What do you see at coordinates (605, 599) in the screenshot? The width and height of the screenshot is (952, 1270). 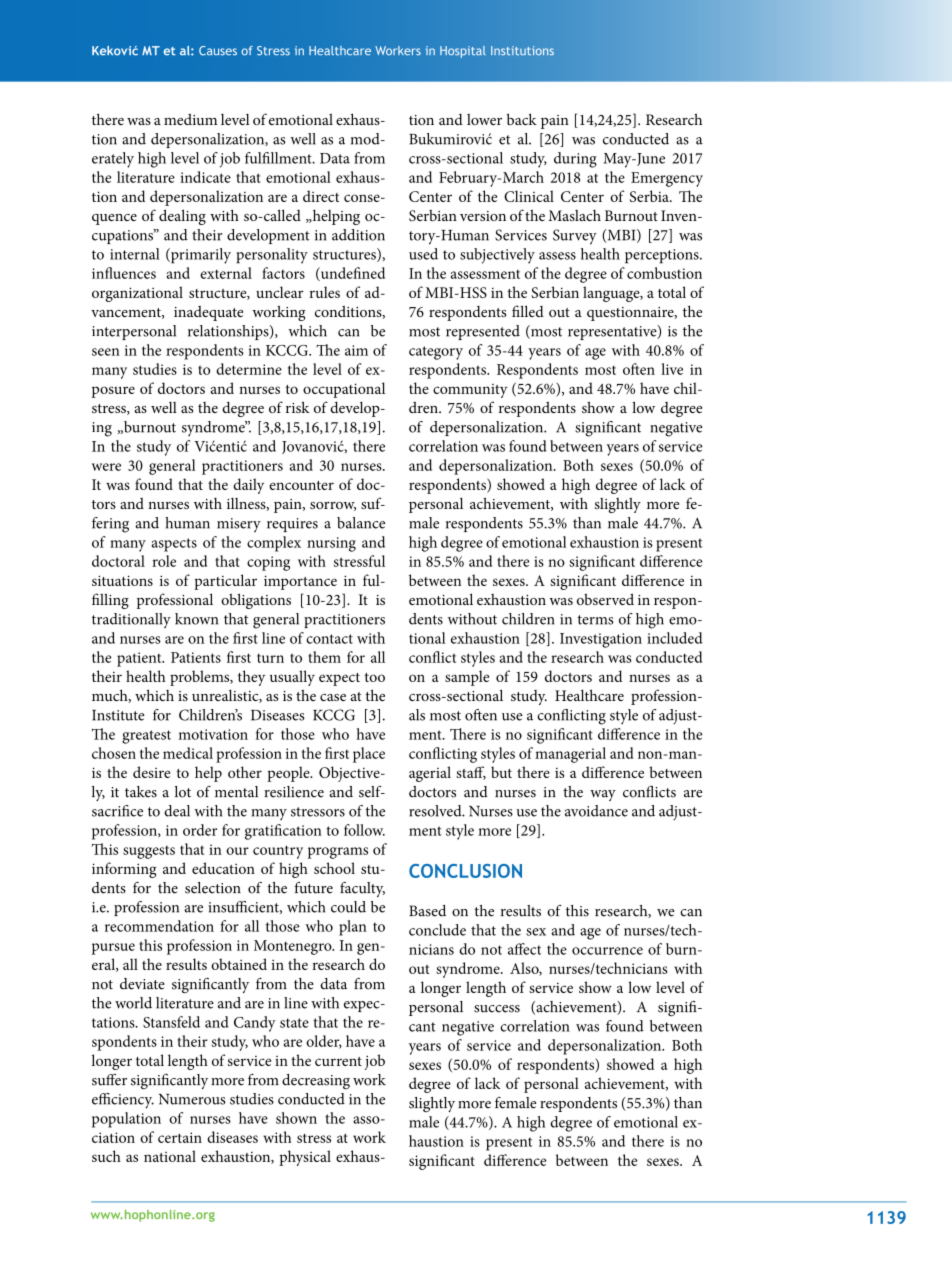 I see `observed` at bounding box center [605, 599].
